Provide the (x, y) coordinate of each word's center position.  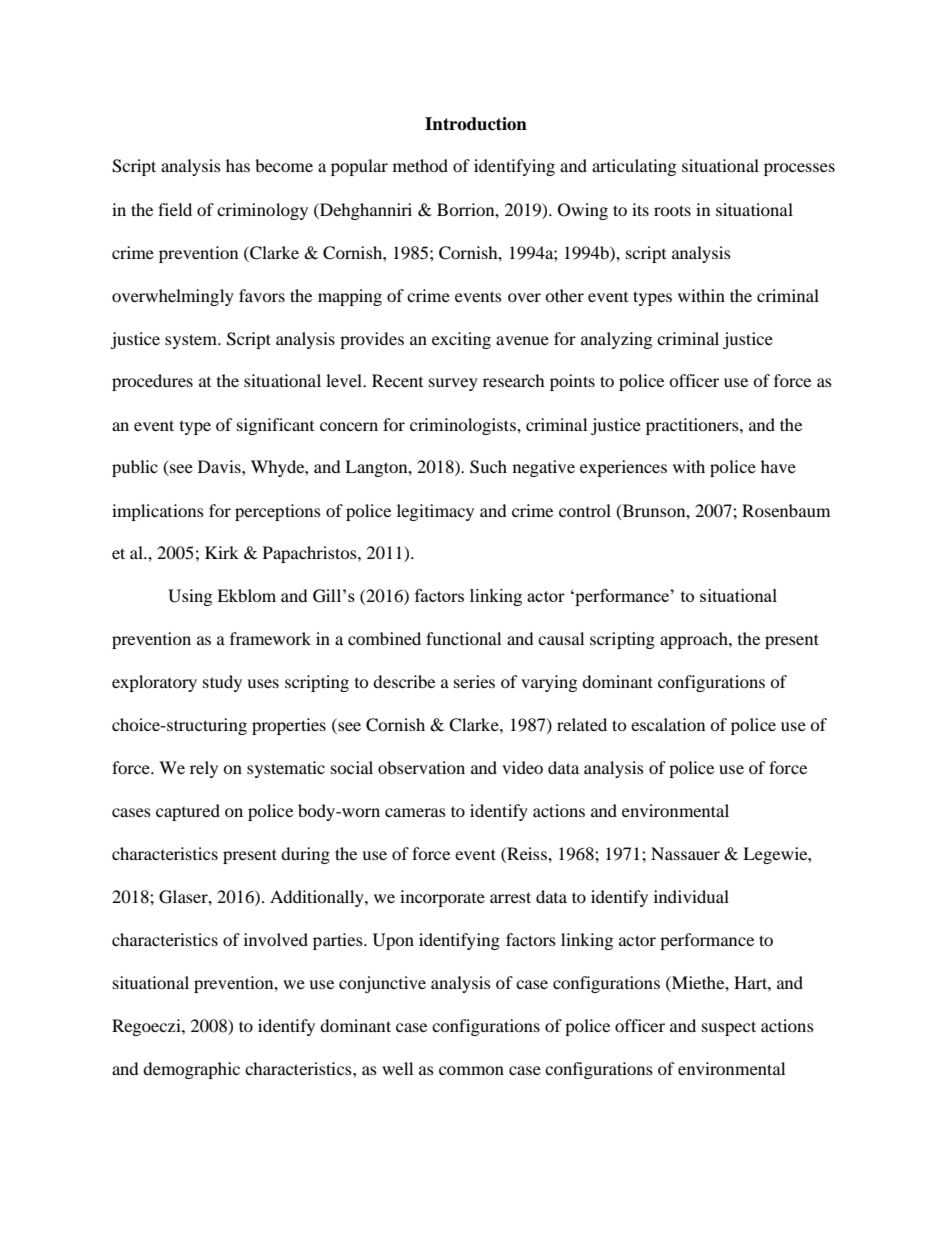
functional (463, 638)
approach (695, 640)
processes (799, 169)
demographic (191, 1070)
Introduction (476, 124)
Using (190, 597)
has (238, 165)
